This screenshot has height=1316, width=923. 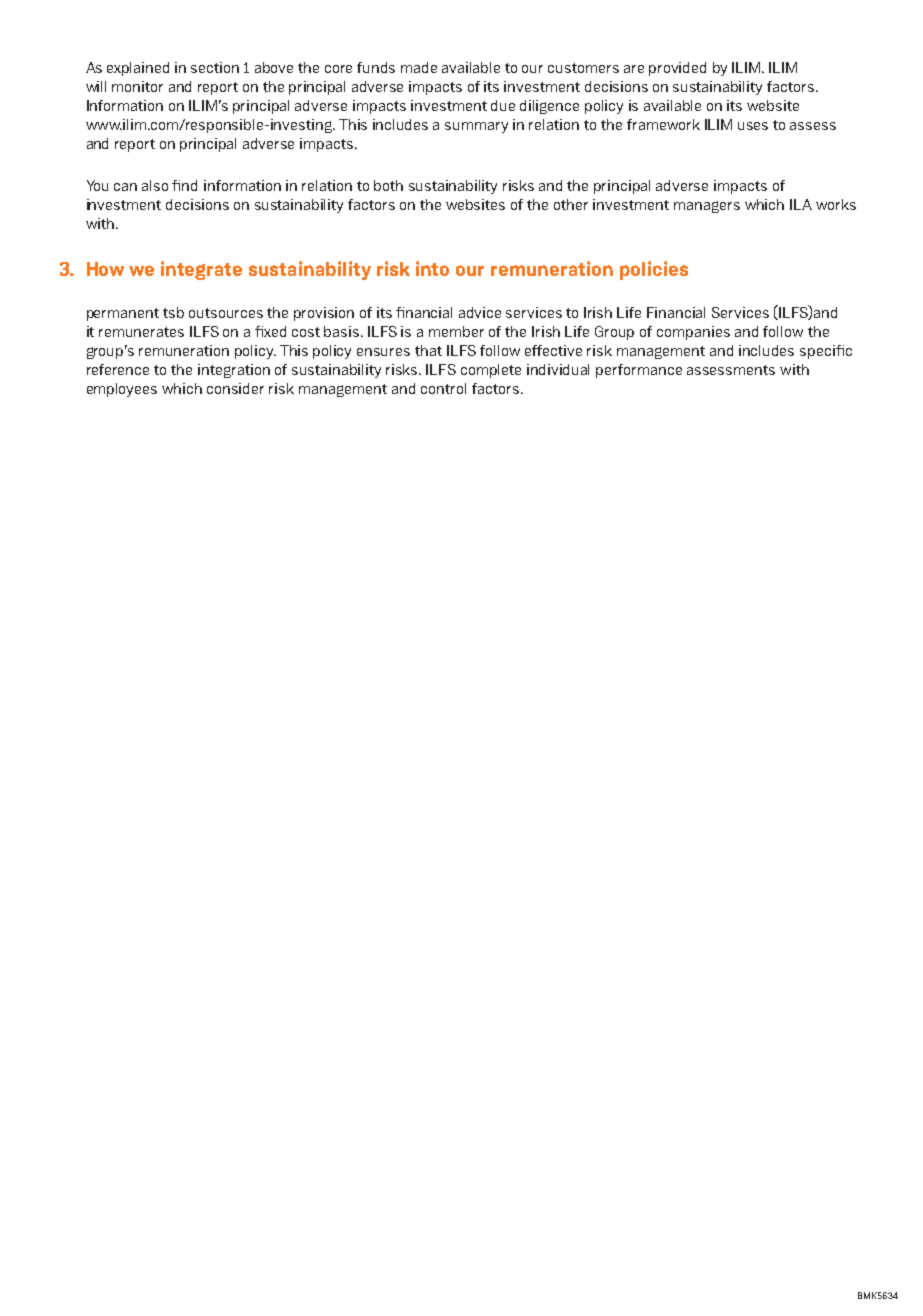 What do you see at coordinates (677, 69) in the screenshot?
I see `provided` at bounding box center [677, 69].
